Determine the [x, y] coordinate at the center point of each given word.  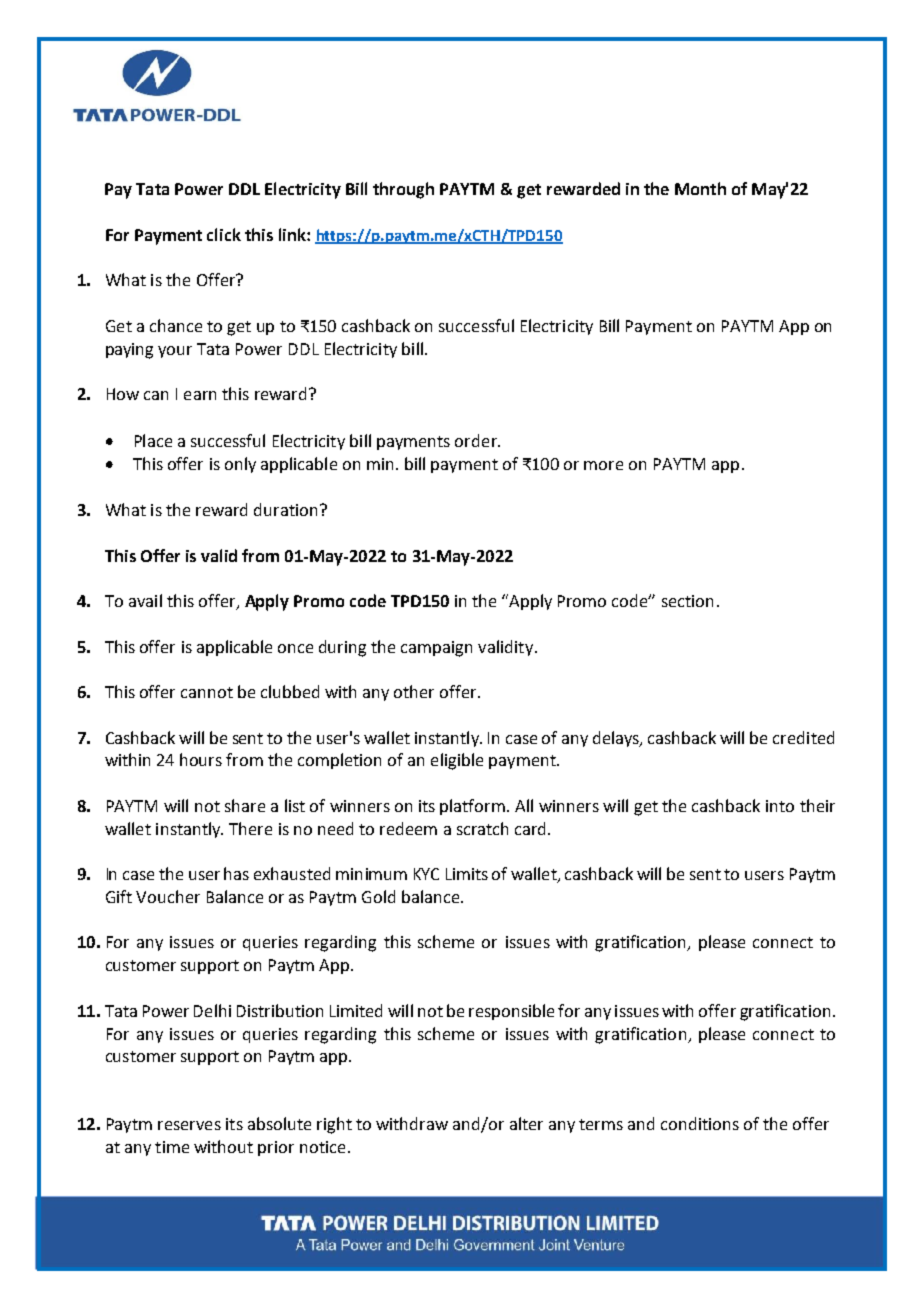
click [224, 234]
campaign [436, 649]
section [687, 601]
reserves [189, 1125]
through [403, 190]
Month [700, 188]
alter [526, 1123]
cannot [207, 692]
